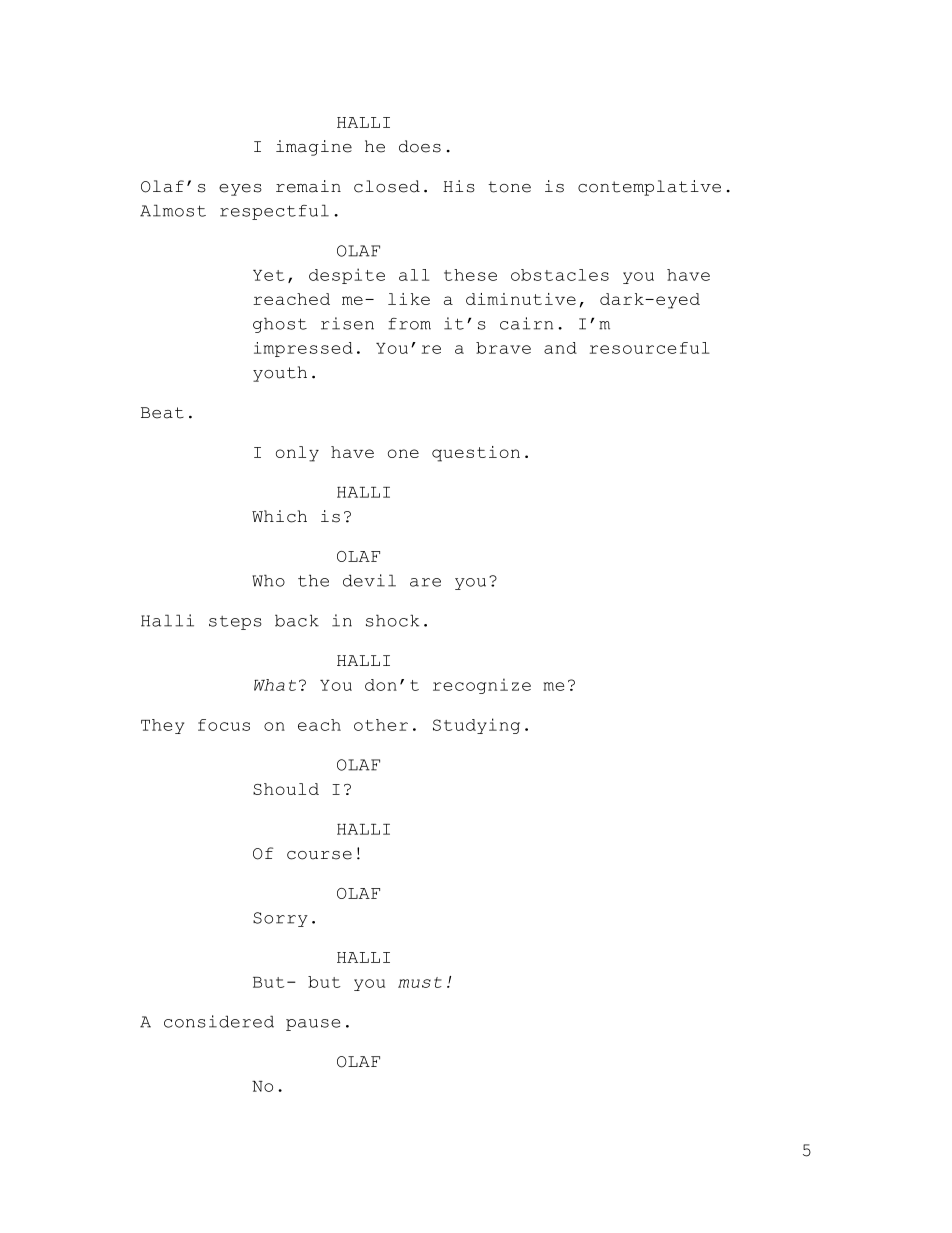 The width and height of the screenshot is (952, 1233). What do you see at coordinates (279, 516) in the screenshot?
I see `Which` at bounding box center [279, 516].
